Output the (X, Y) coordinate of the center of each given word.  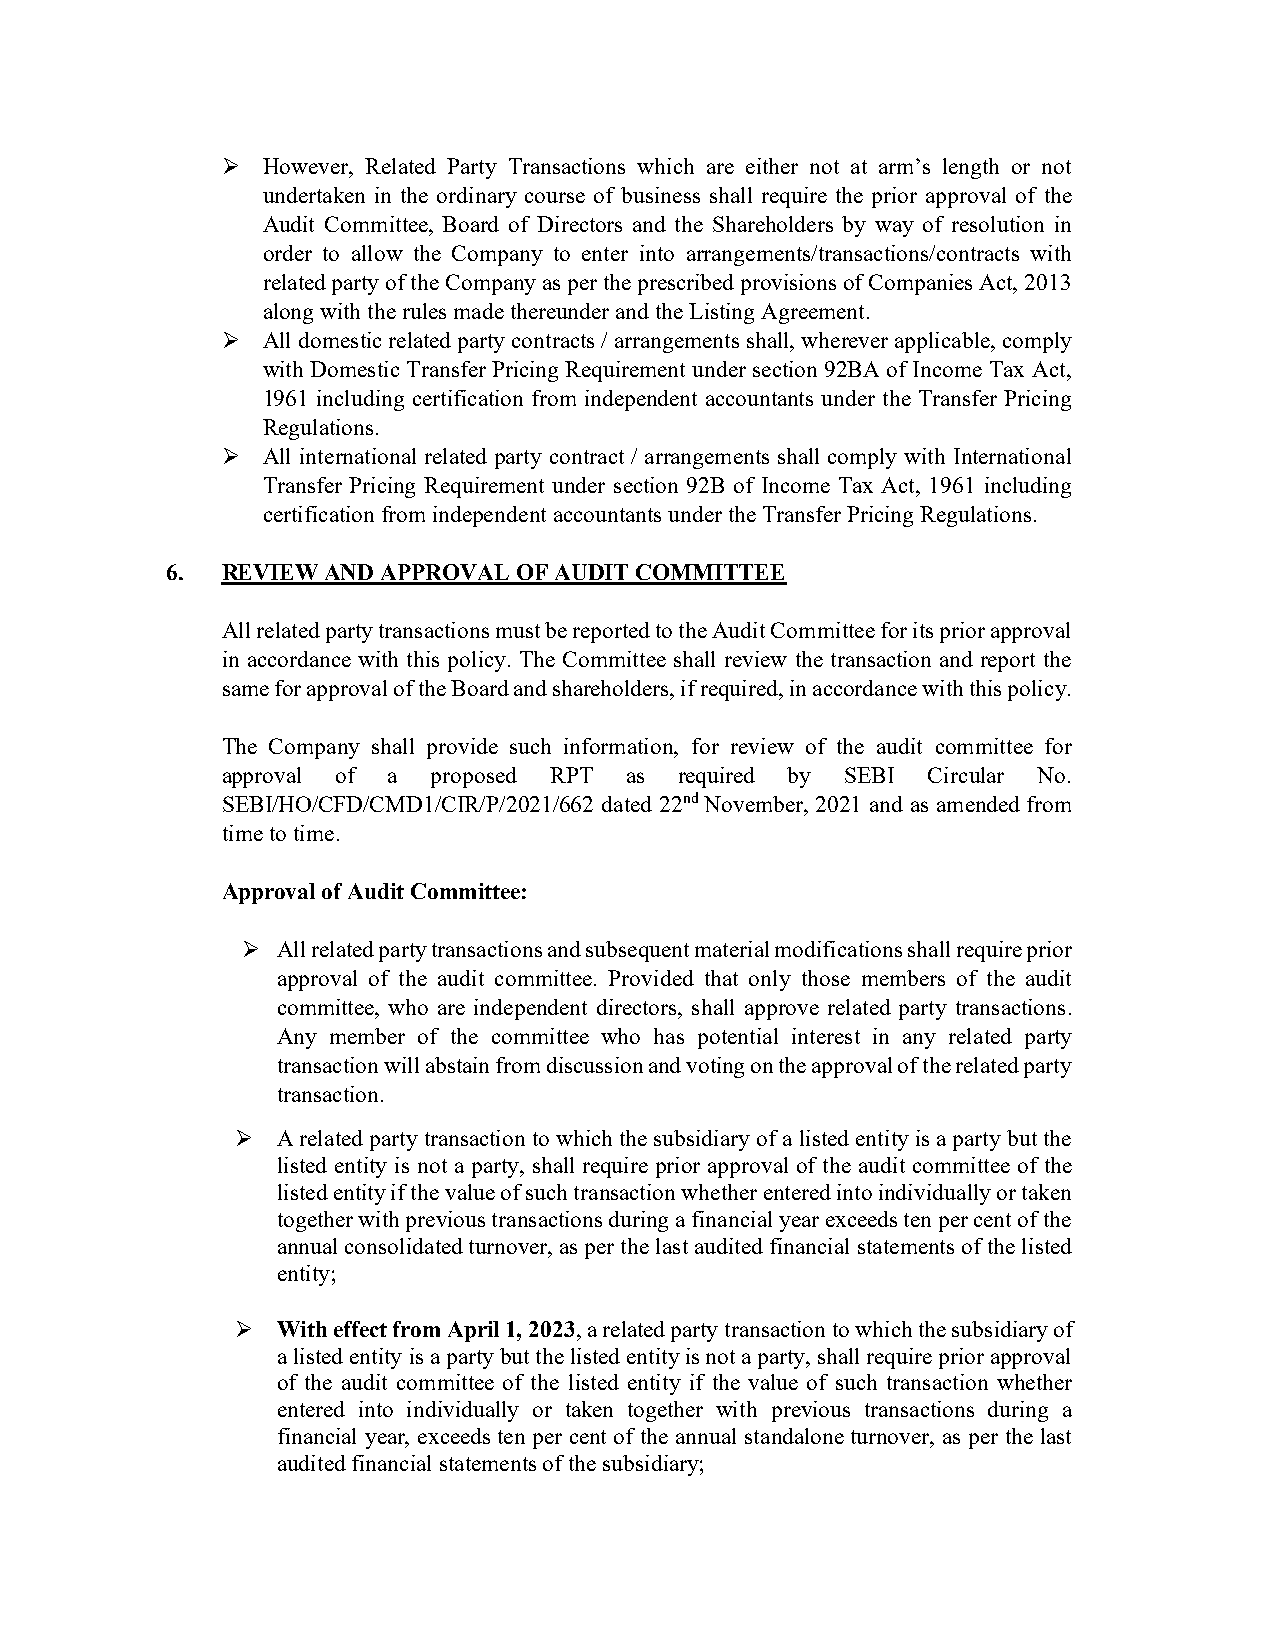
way (894, 229)
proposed (474, 777)
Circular (966, 775)
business (660, 195)
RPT (571, 775)
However (307, 166)
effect (360, 1329)
